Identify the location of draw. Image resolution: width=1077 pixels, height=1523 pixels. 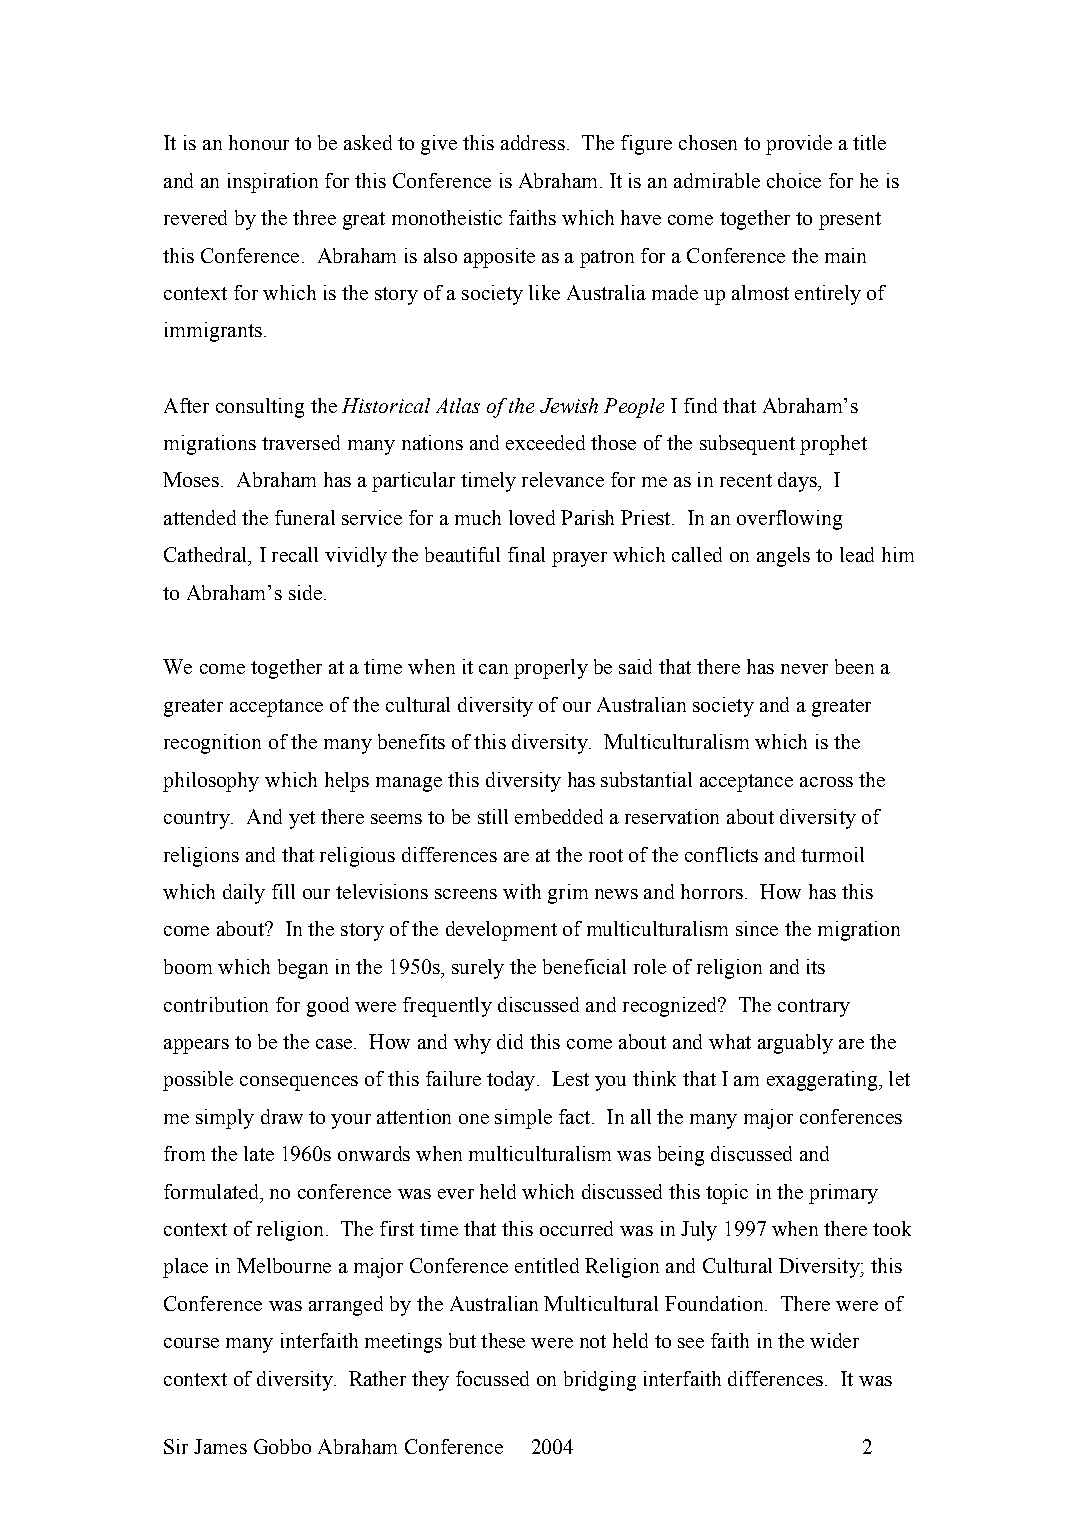
(282, 1116).
